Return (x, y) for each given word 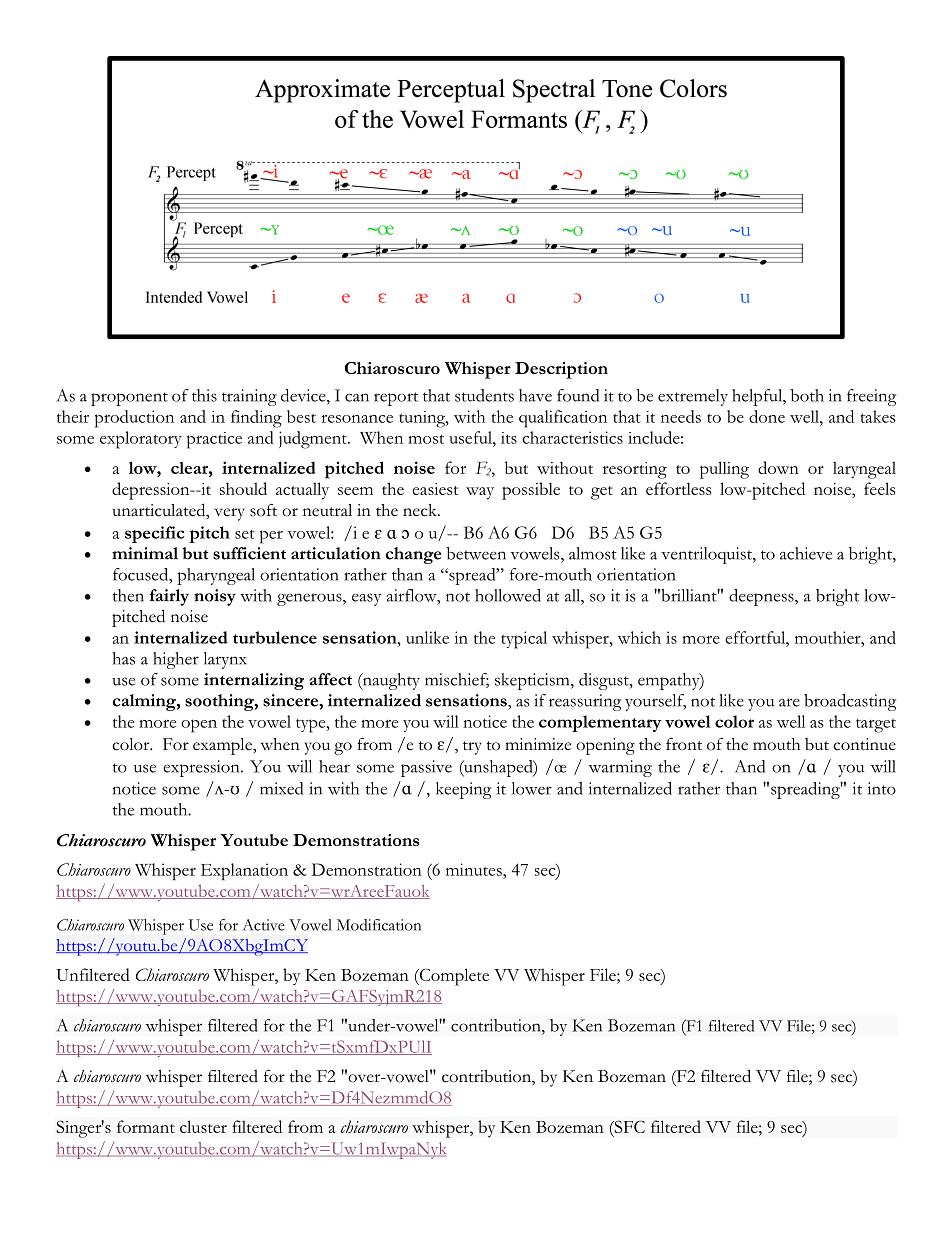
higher (176, 660)
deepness (762, 597)
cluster (203, 1126)
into (882, 788)
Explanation (244, 871)
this (204, 395)
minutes (475, 869)
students (484, 395)
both (807, 395)
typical (524, 640)
